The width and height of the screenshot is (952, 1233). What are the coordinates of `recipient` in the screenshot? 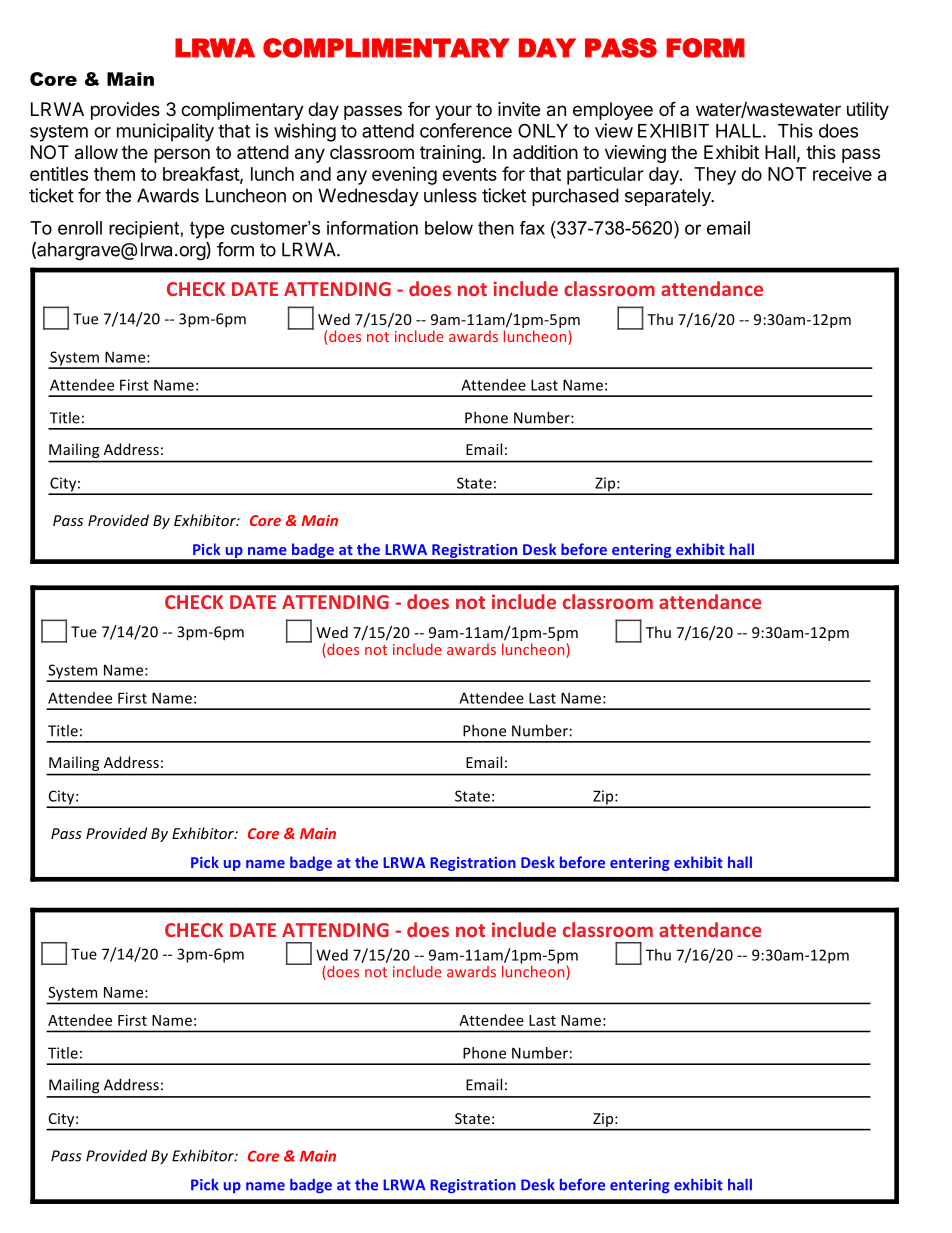 It's located at (144, 230).
